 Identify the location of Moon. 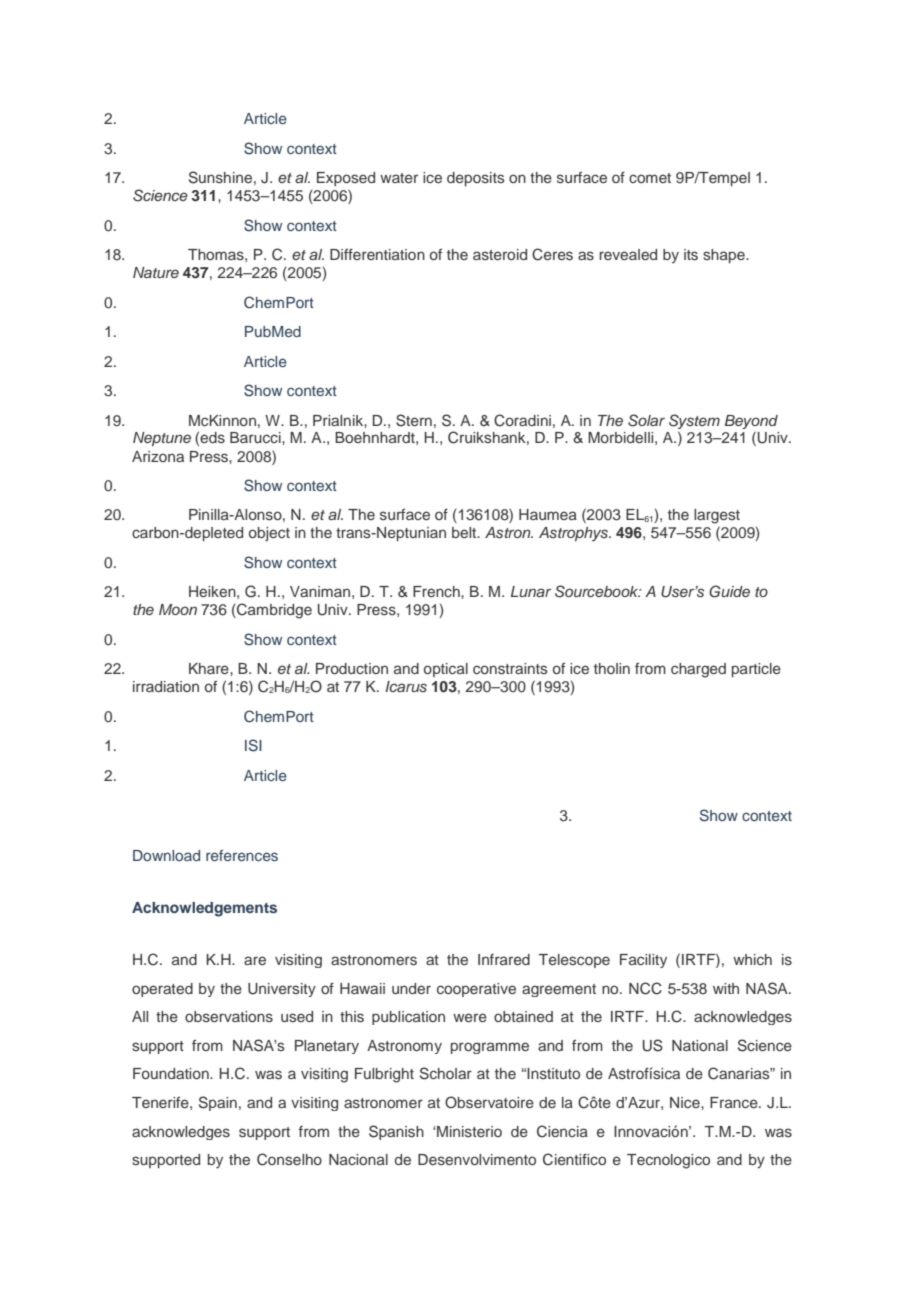
(178, 609).
